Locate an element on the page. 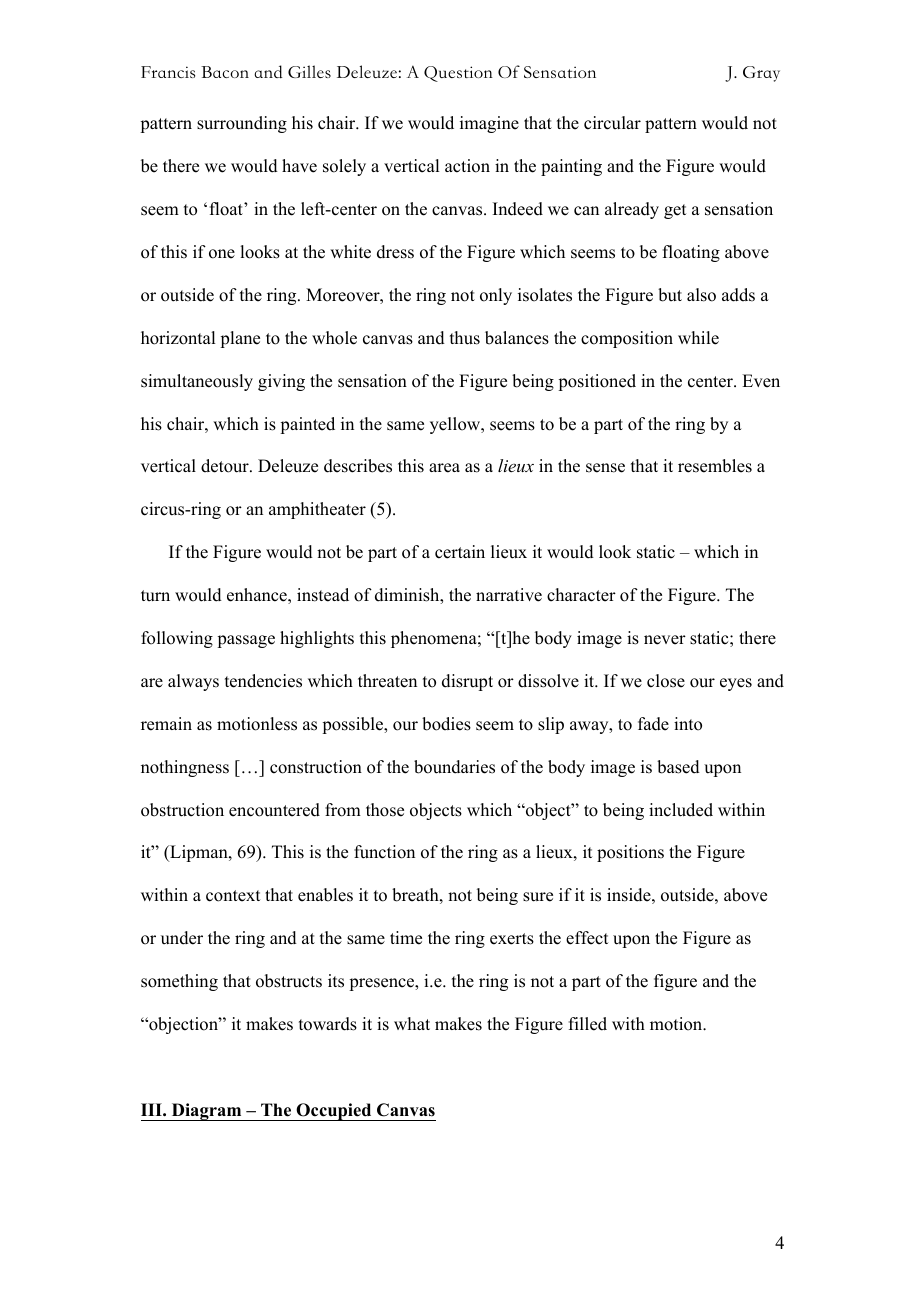  nothingness is located at coordinates (185, 768).
